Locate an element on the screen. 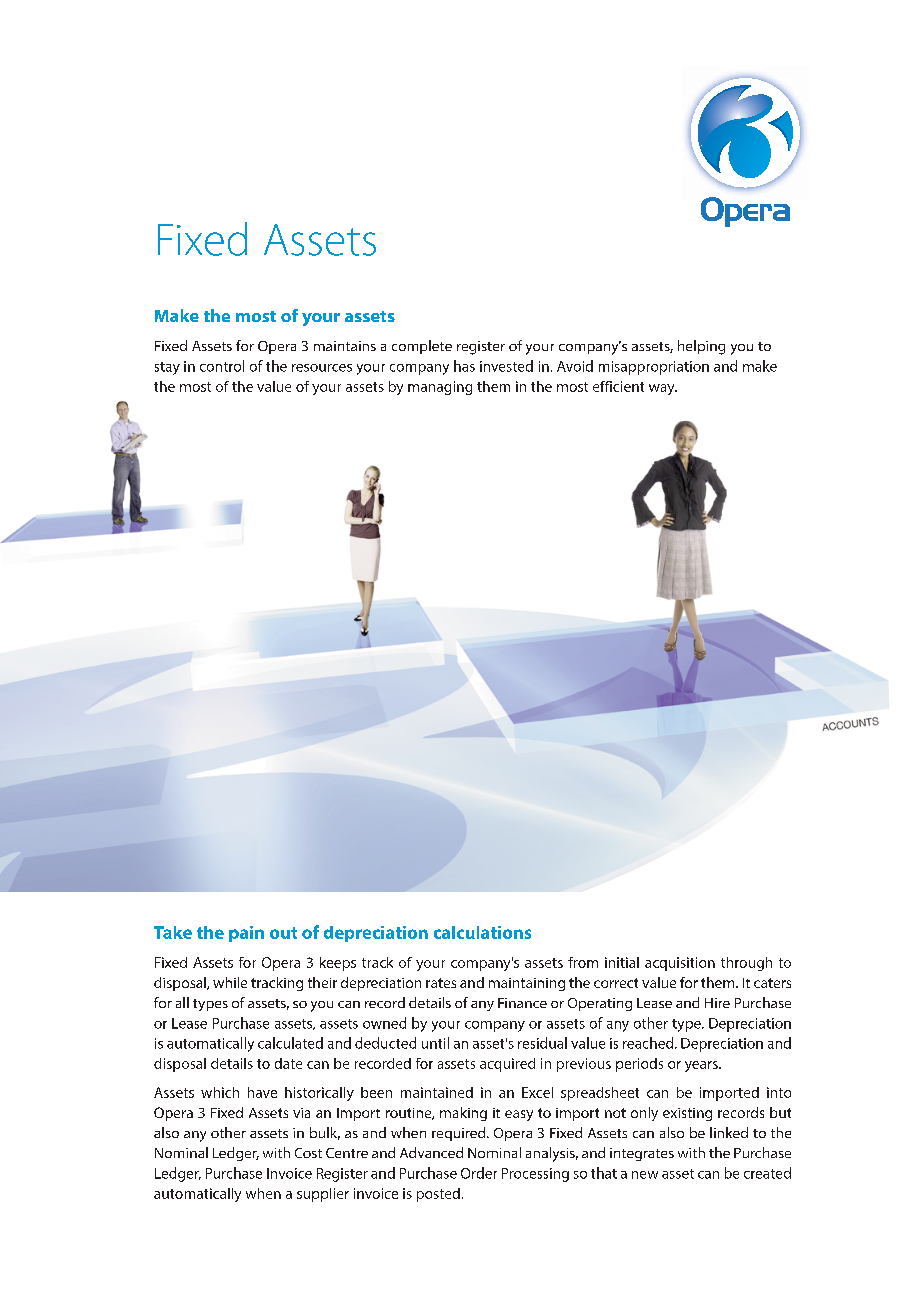 This screenshot has width=924, height=1308. control is located at coordinates (222, 366).
